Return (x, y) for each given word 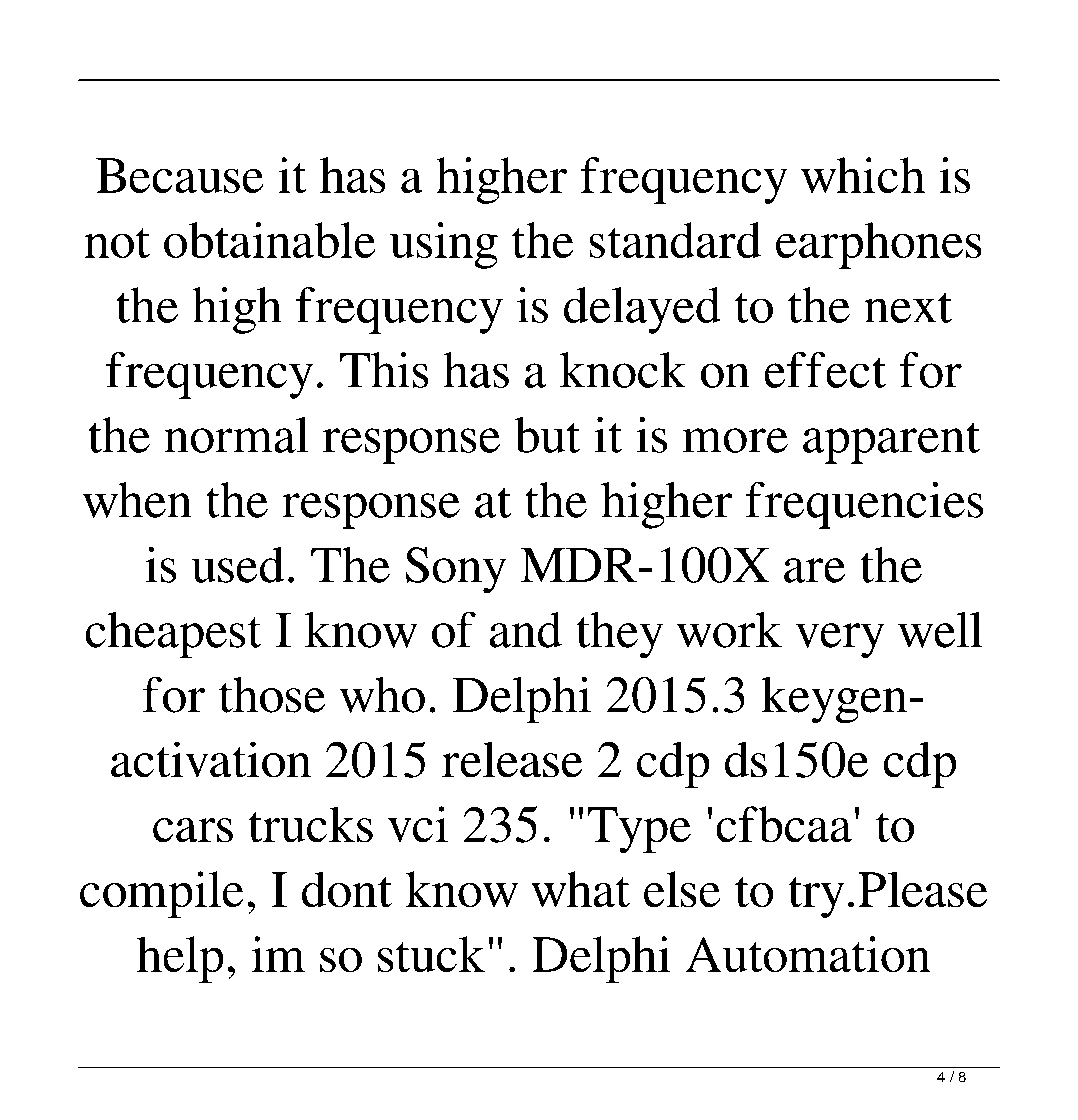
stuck (431, 954)
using (444, 245)
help (180, 959)
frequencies (864, 505)
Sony (456, 570)
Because (179, 175)
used (238, 565)
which (863, 175)
